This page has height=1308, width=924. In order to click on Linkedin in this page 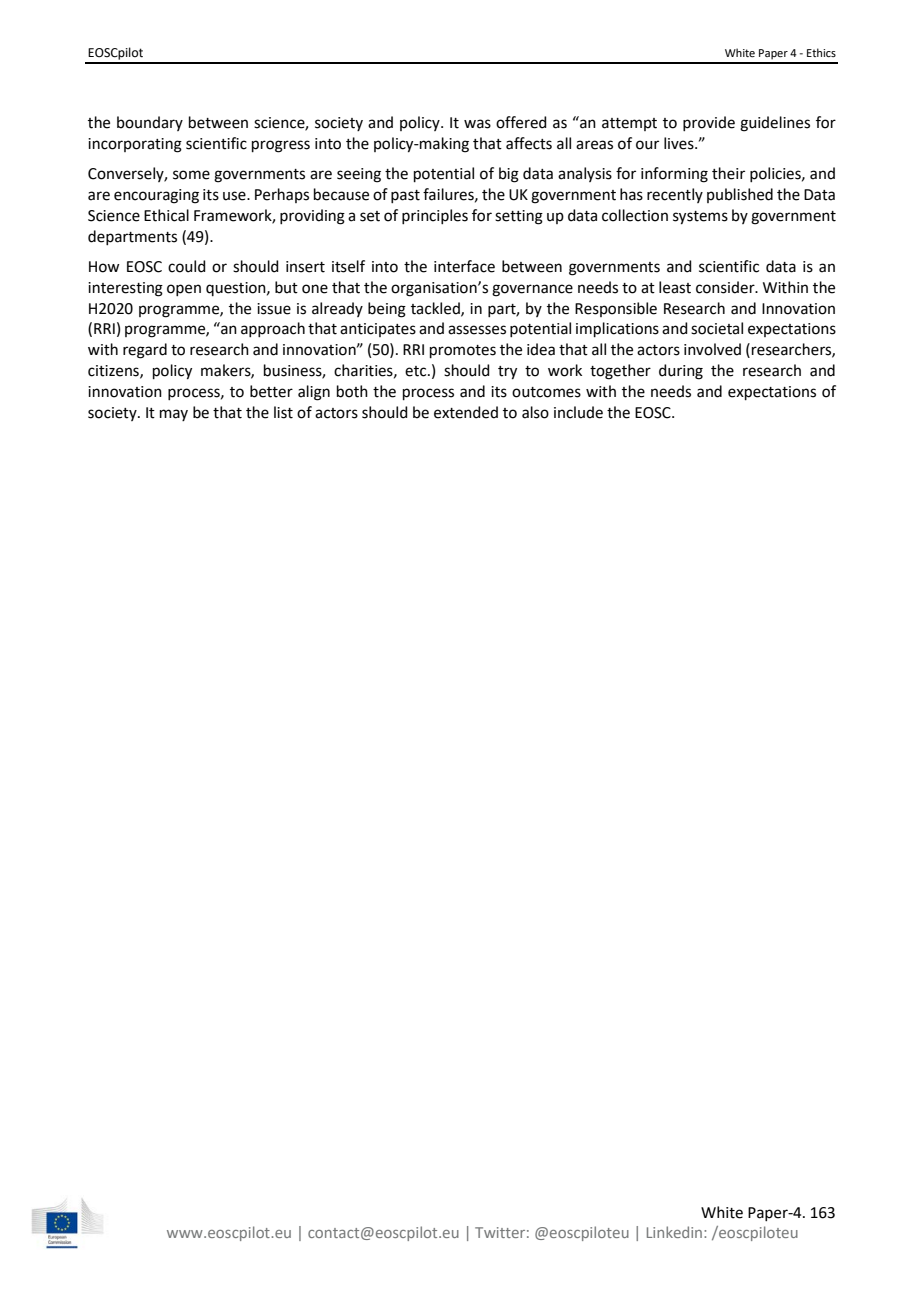, I will do `click(676, 1232)`.
